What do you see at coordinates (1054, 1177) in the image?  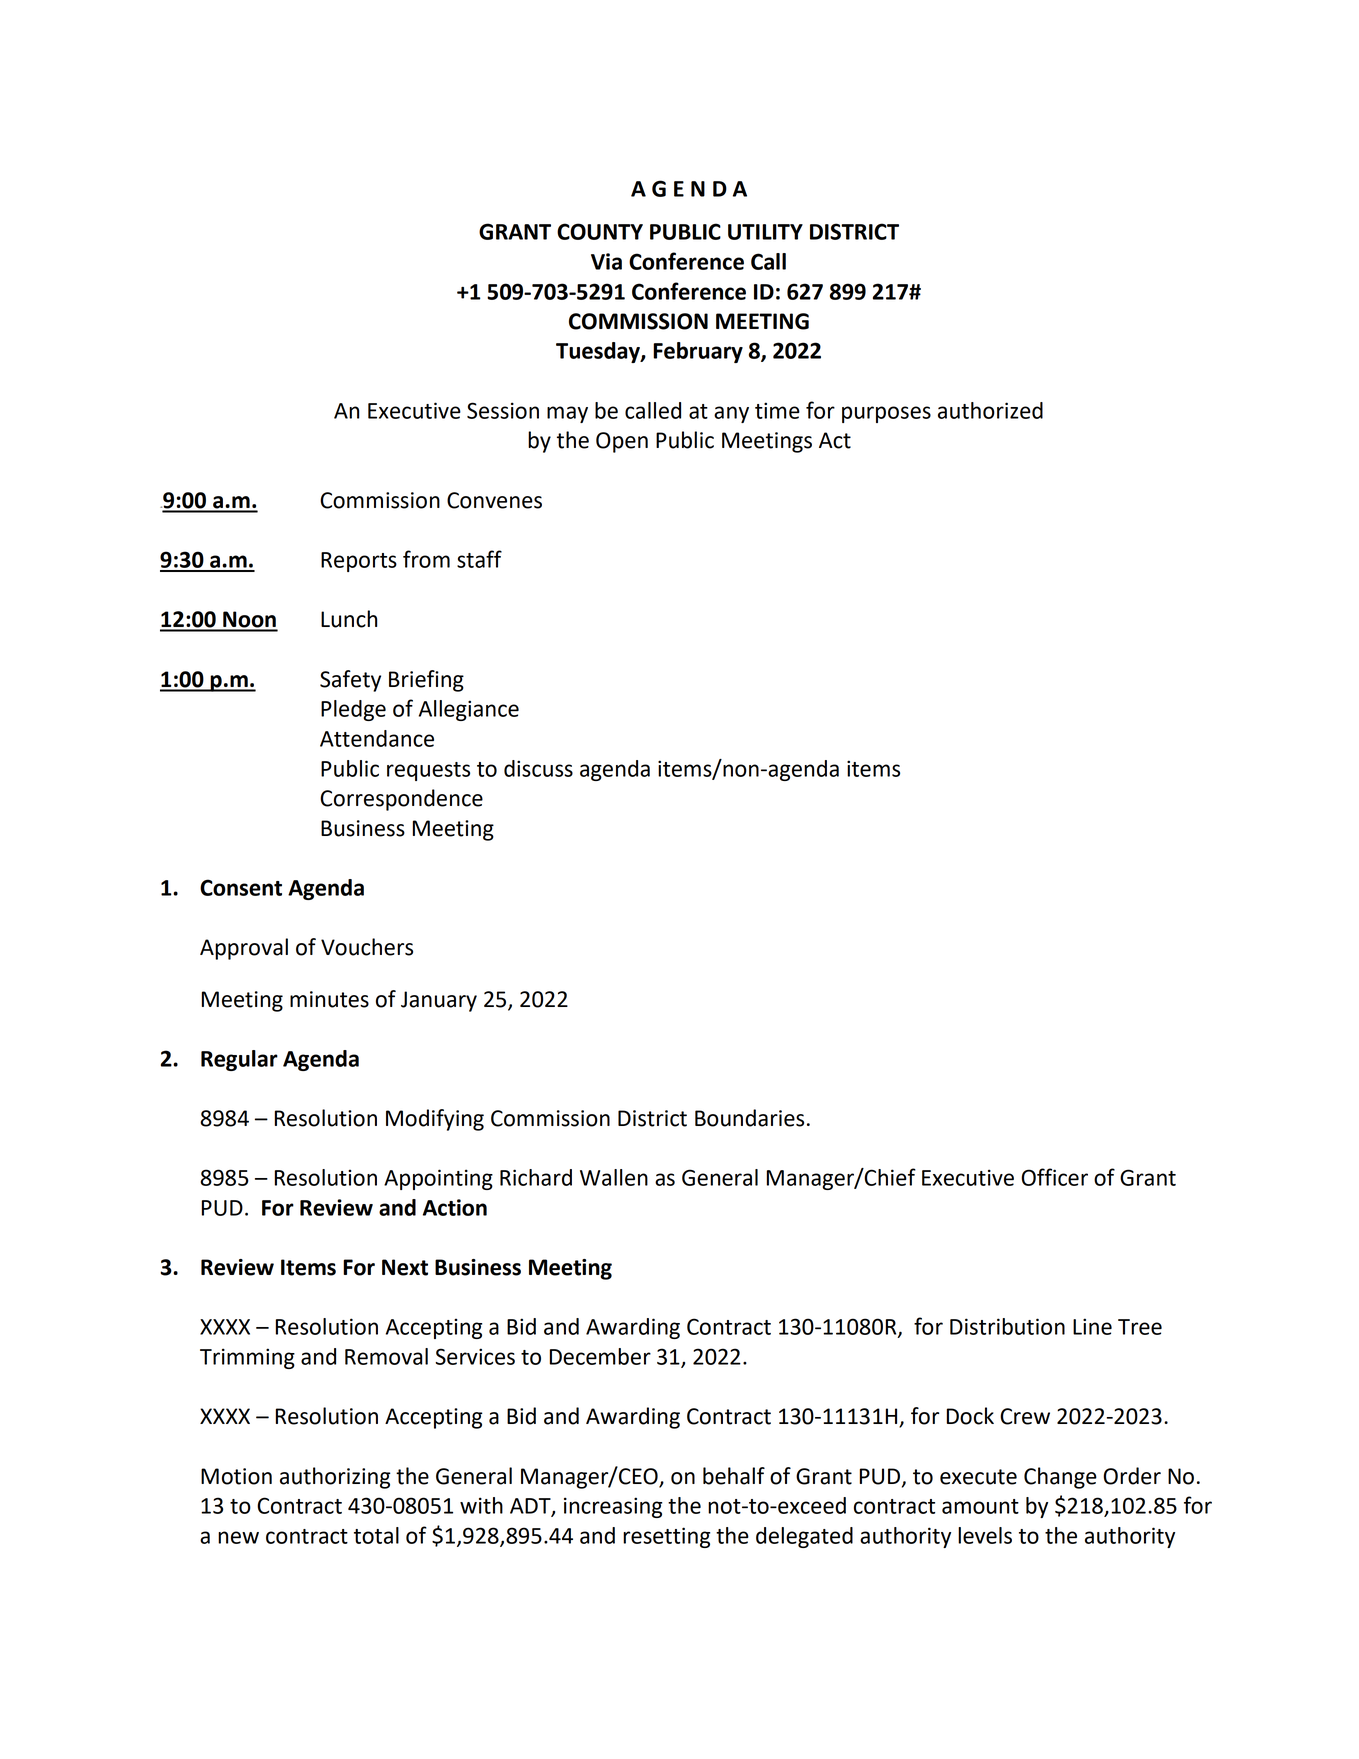 I see `Officer` at bounding box center [1054, 1177].
